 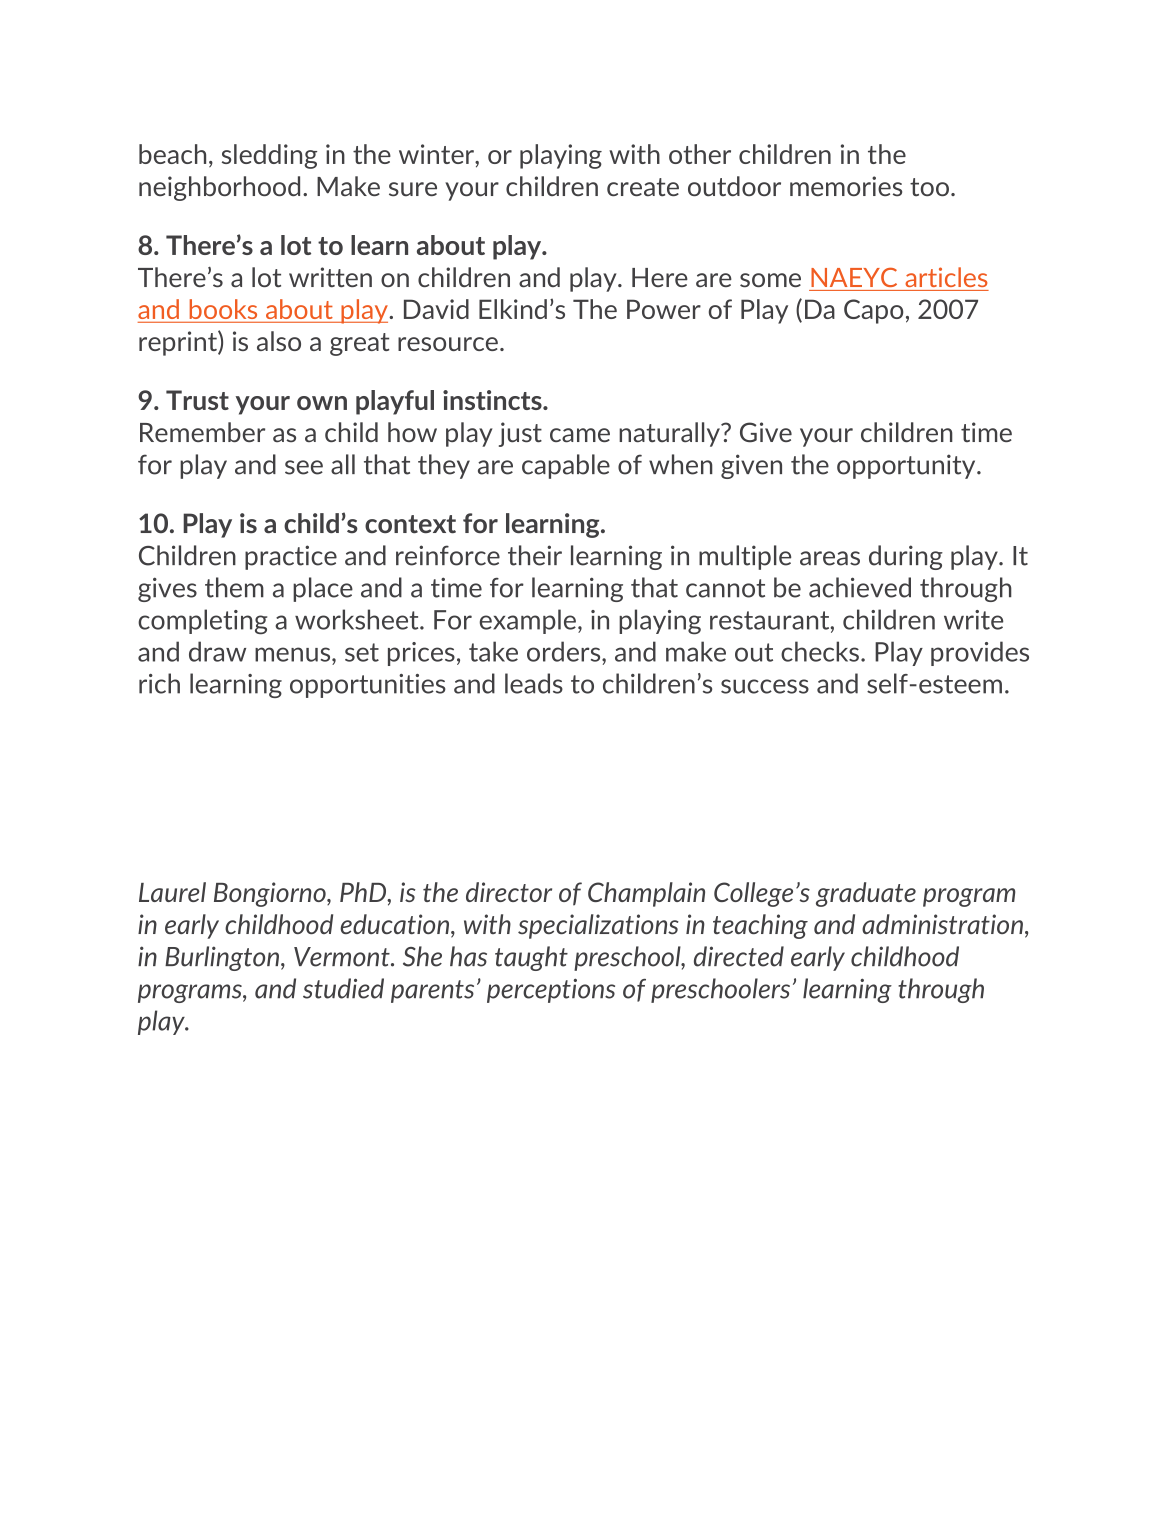 I want to click on create, so click(x=643, y=187).
